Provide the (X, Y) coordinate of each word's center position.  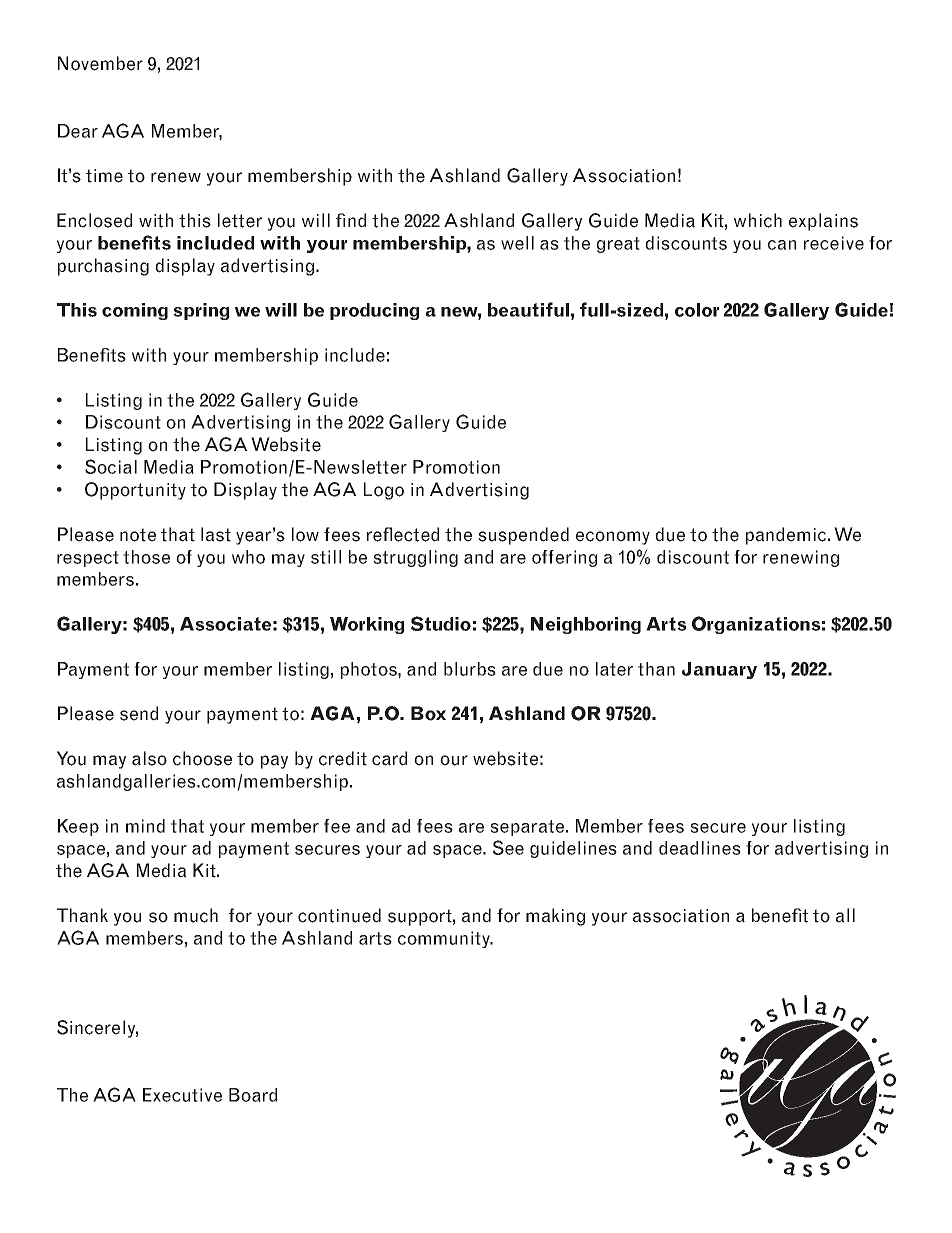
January (719, 670)
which (758, 220)
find (351, 220)
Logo (384, 491)
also (149, 758)
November (100, 63)
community (445, 939)
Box (428, 713)
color (697, 310)
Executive (182, 1095)
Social (111, 466)
